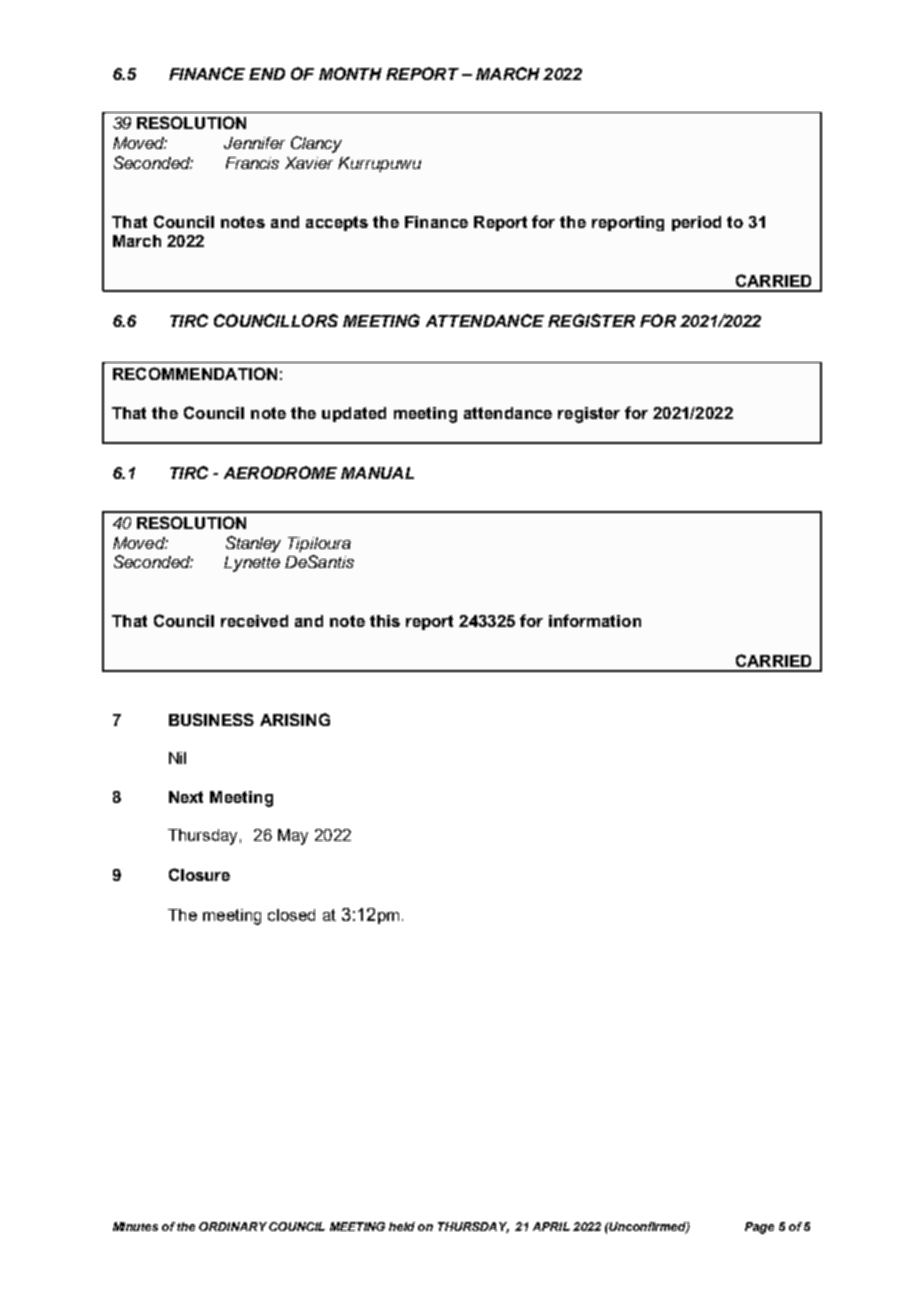 This page has width=924, height=1308. What do you see at coordinates (759, 1228) in the page?
I see `Page` at bounding box center [759, 1228].
